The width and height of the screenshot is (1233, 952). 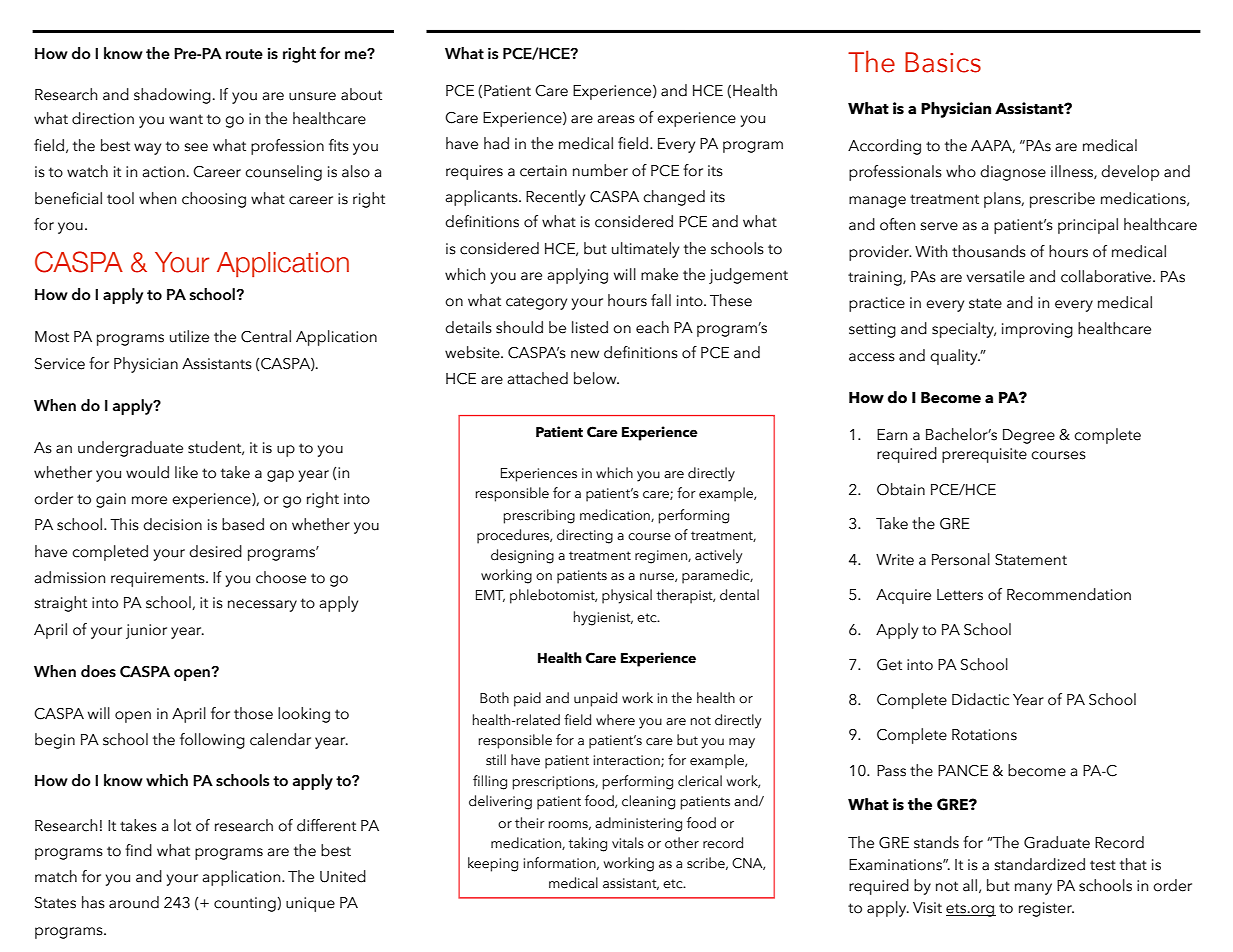 I want to click on junior, so click(x=146, y=631).
